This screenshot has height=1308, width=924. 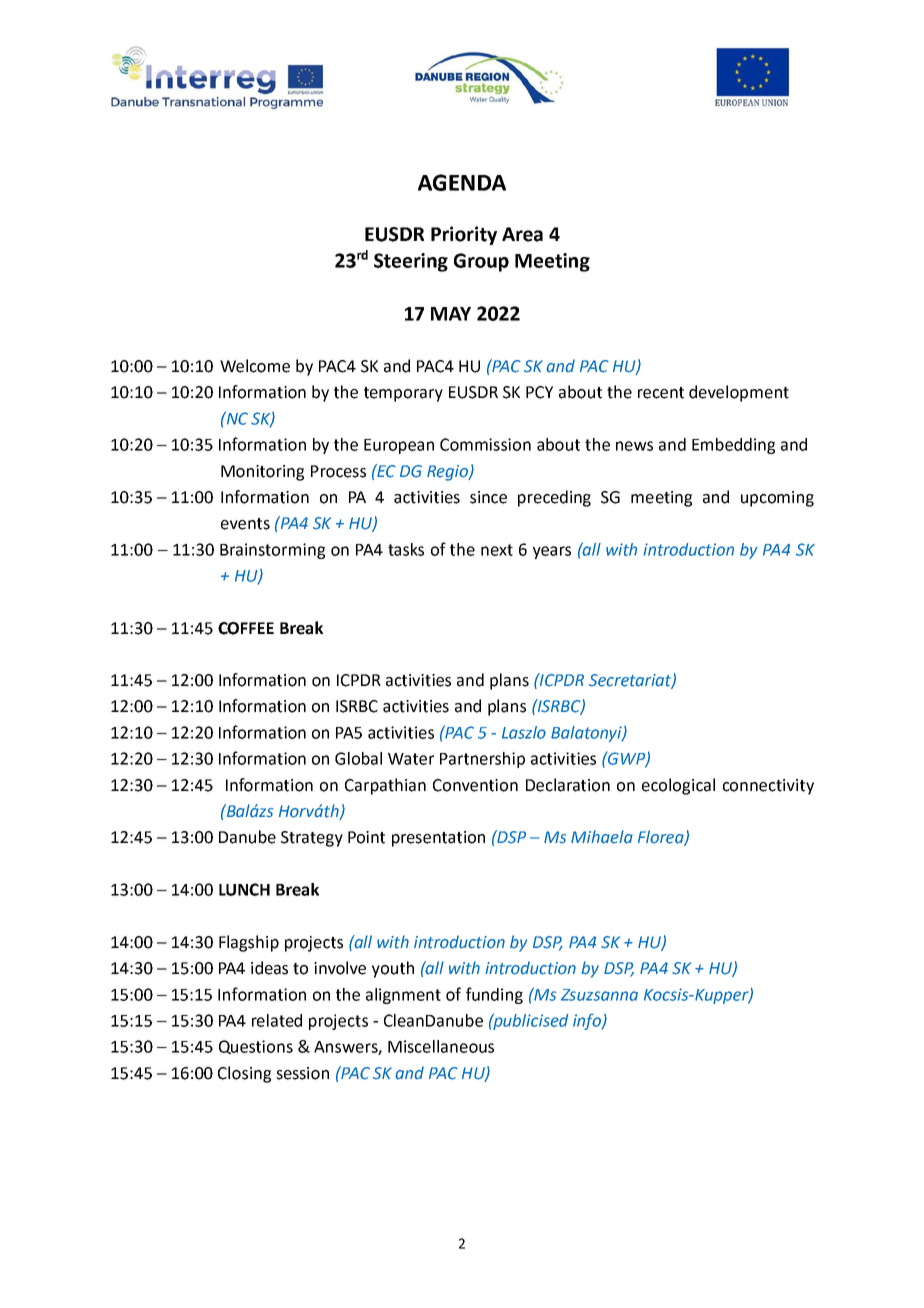 I want to click on COFFEE, so click(x=246, y=628).
